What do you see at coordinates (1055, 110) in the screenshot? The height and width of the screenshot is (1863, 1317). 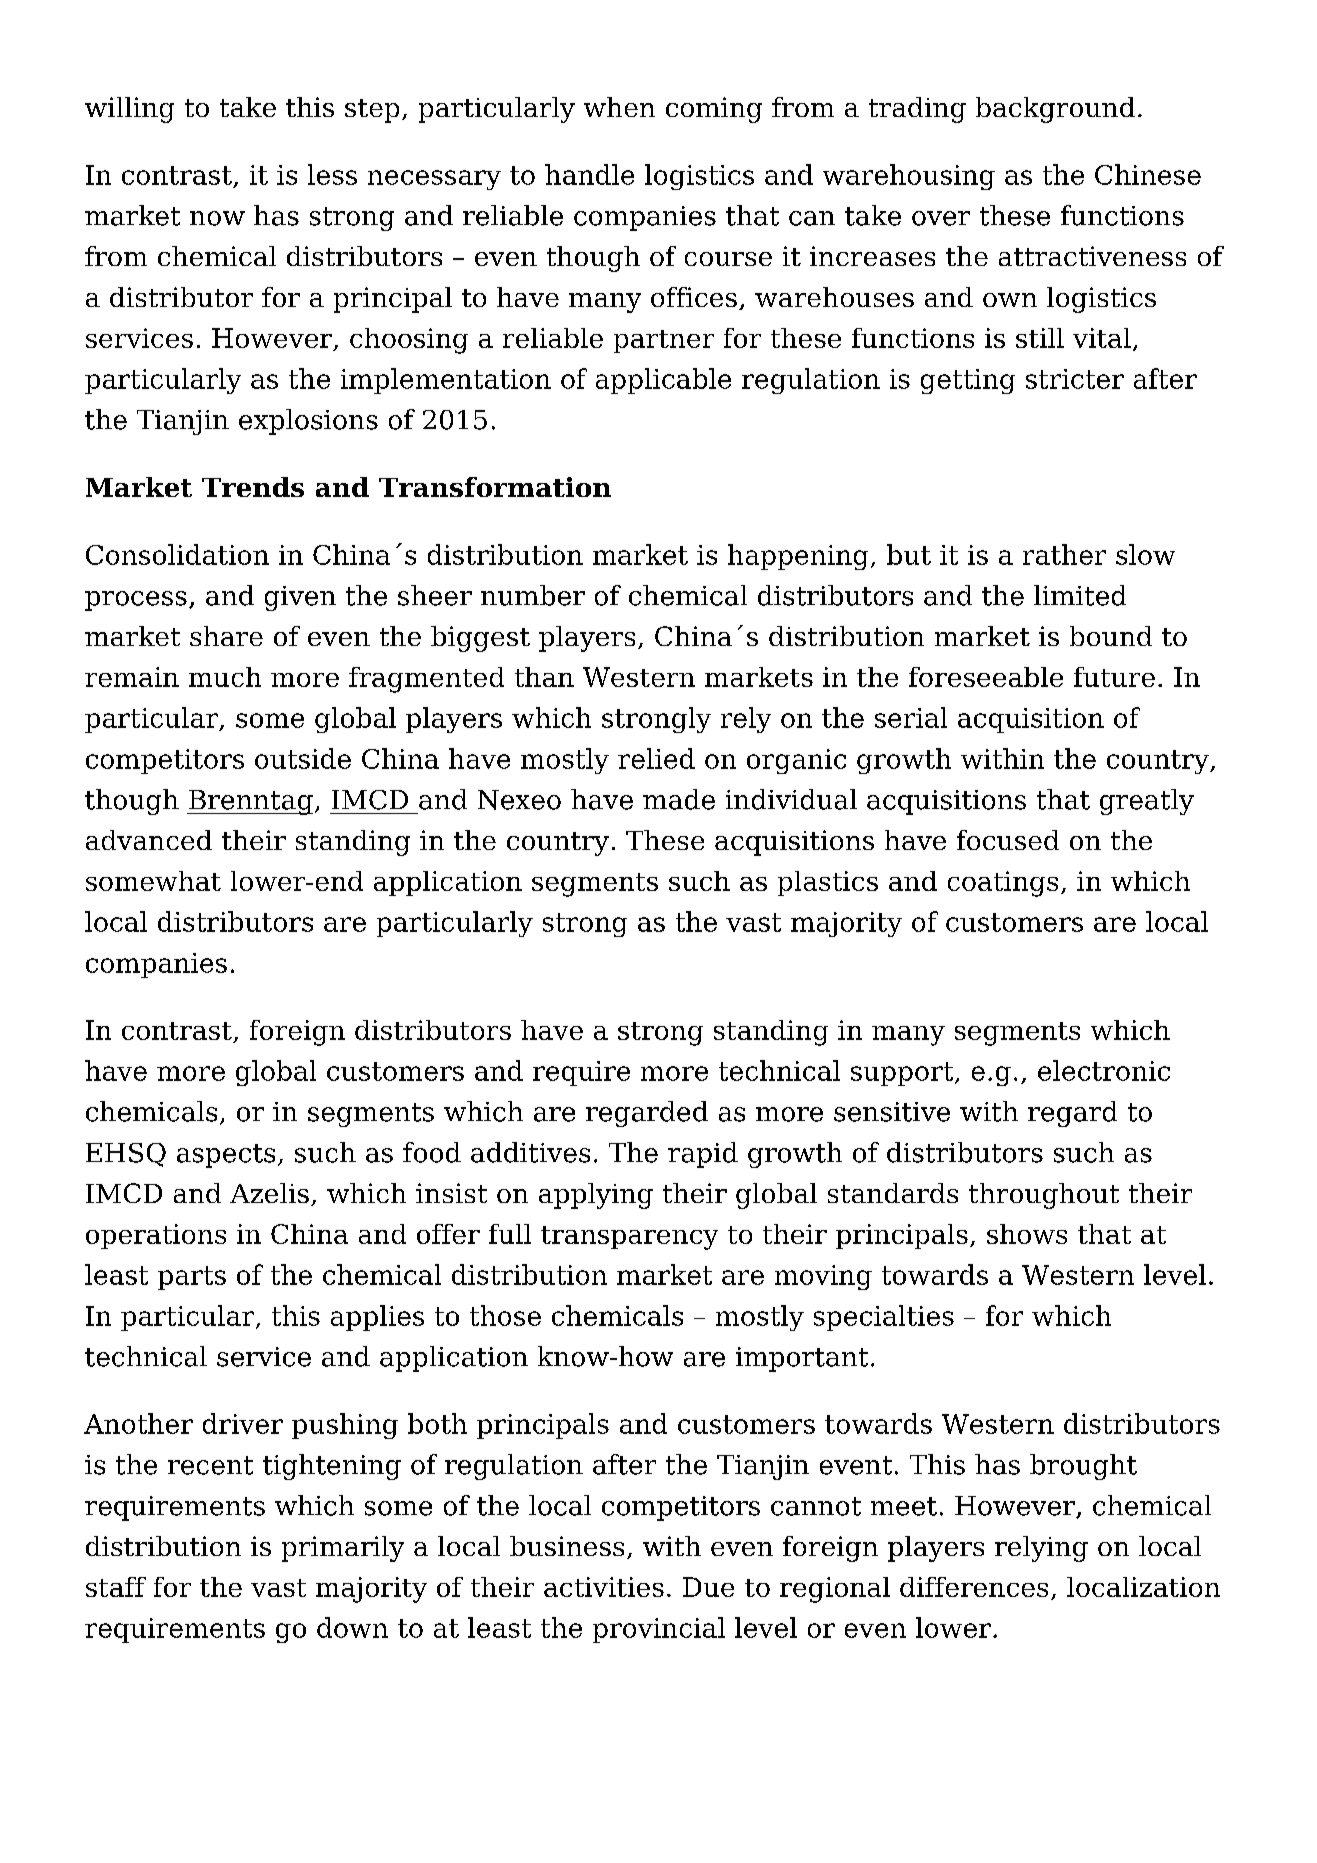 I see `background` at bounding box center [1055, 110].
